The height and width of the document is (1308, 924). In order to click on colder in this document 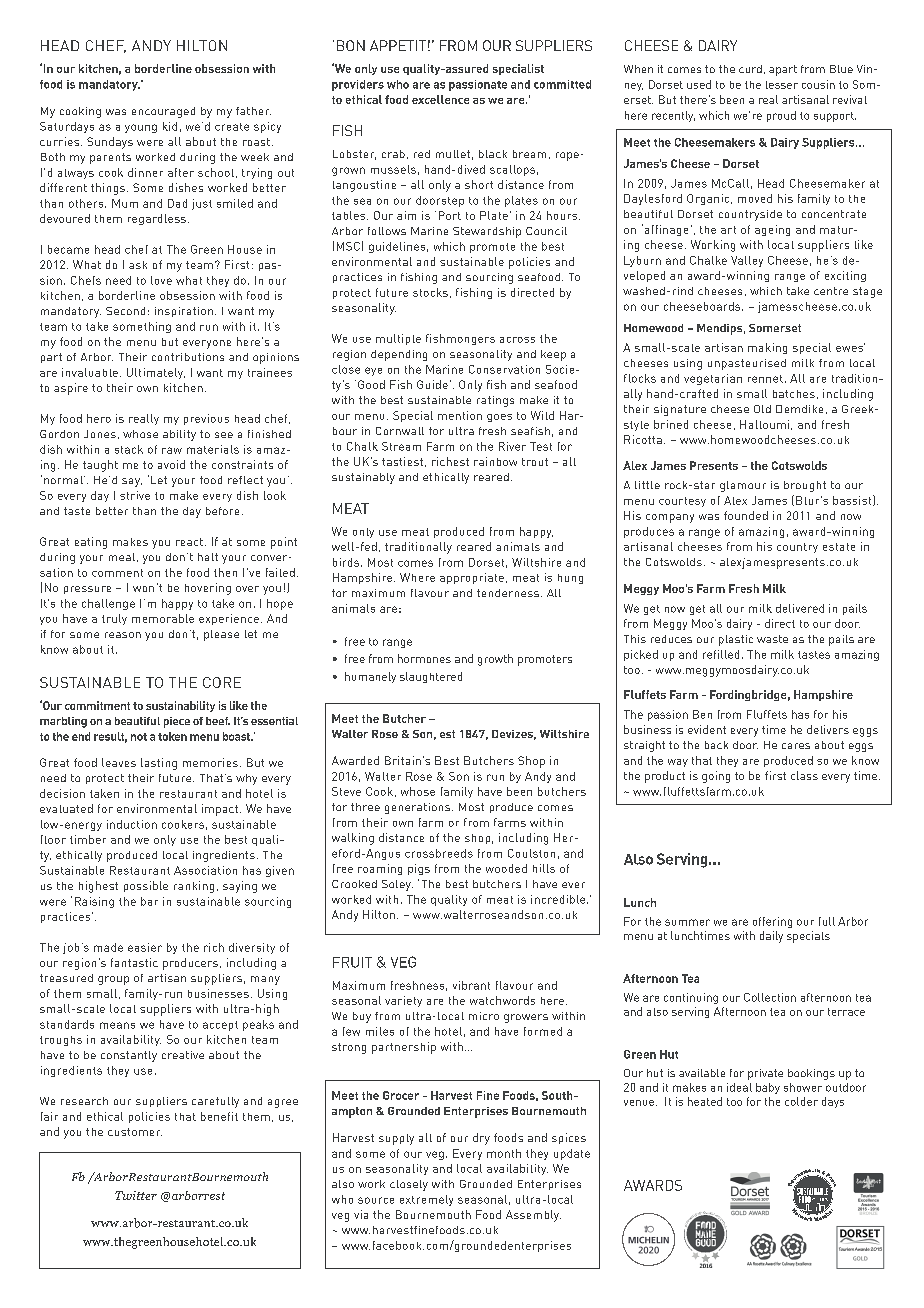, I will do `click(801, 1101)`.
